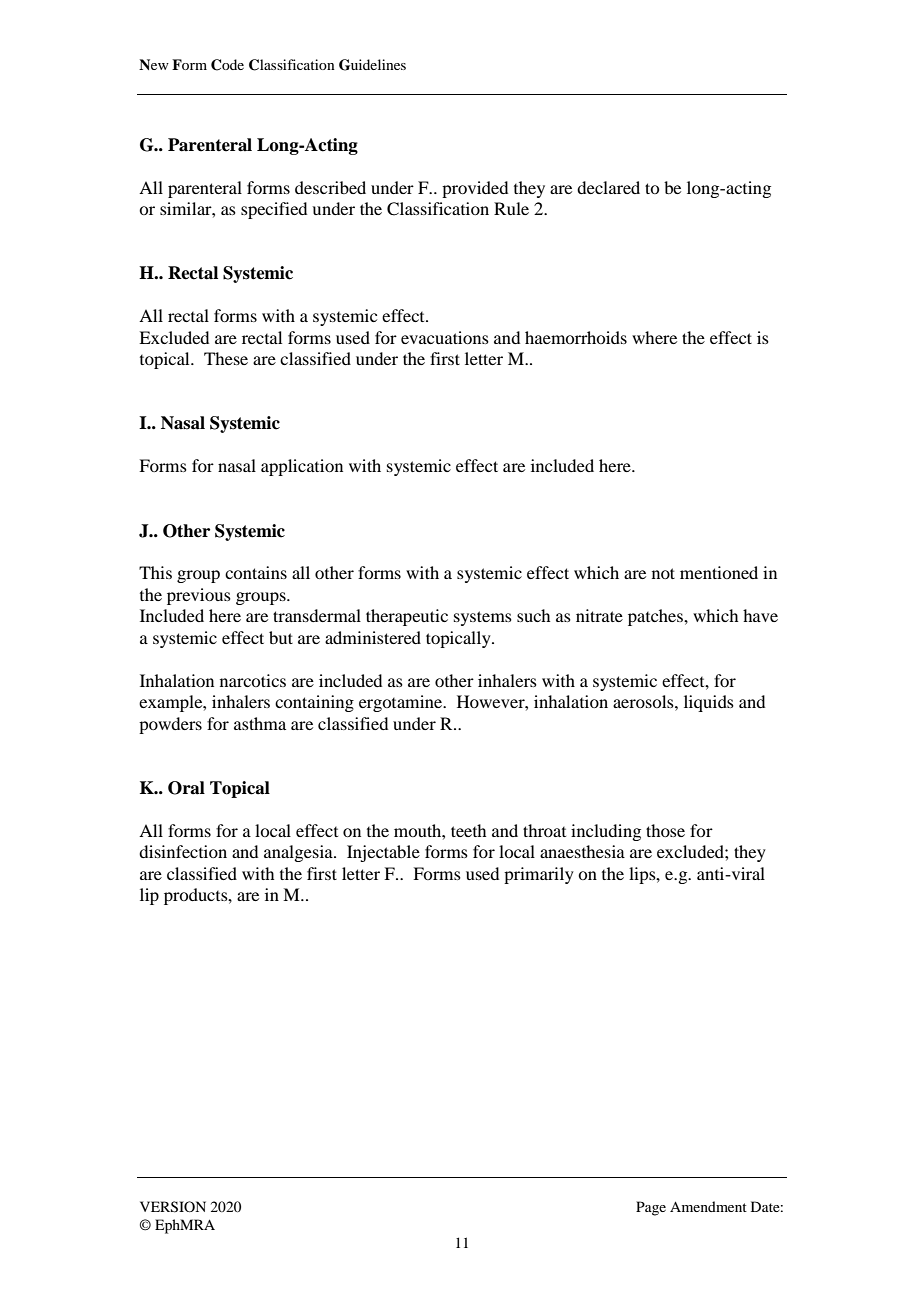 Image resolution: width=924 pixels, height=1308 pixels. Describe the element at coordinates (665, 830) in the document. I see `those` at that location.
